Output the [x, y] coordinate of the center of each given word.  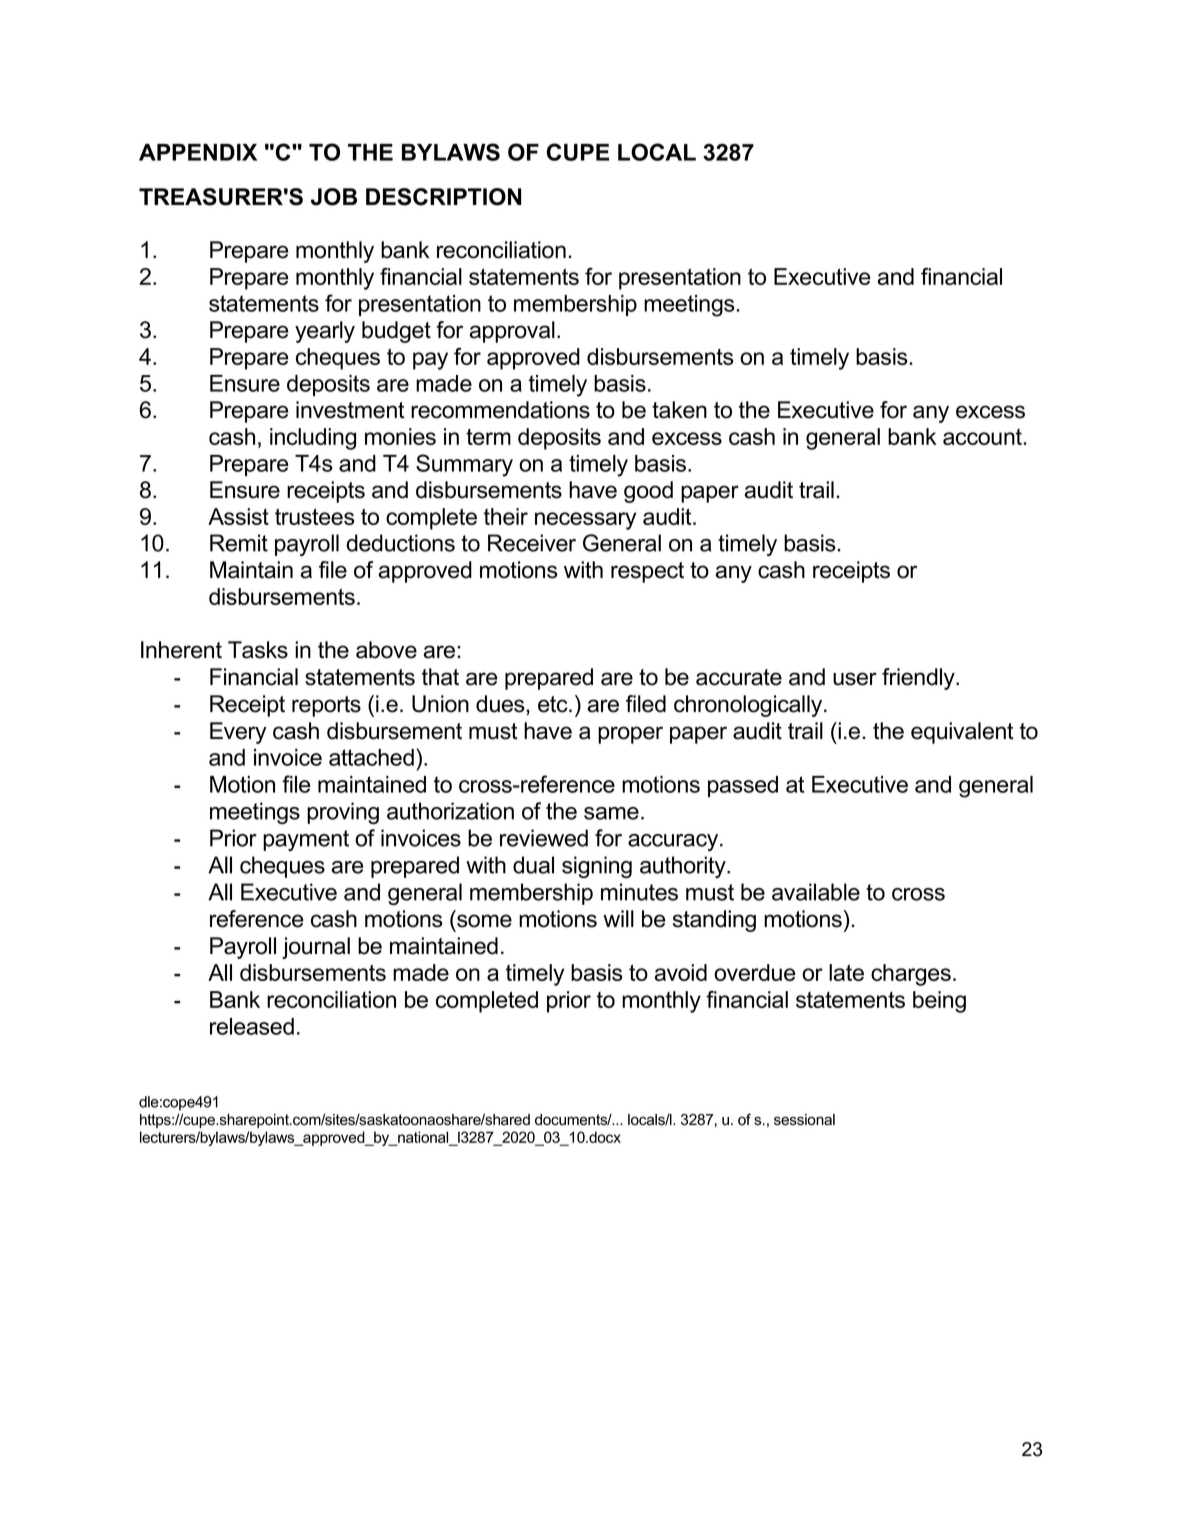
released [252, 1026]
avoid [681, 972]
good [648, 492]
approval [512, 332]
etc [554, 704]
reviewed [544, 838]
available [816, 892]
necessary [585, 521]
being [939, 1002]
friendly [919, 679]
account [983, 437]
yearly [325, 332]
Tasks [258, 650]
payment [306, 840]
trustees [315, 516]
